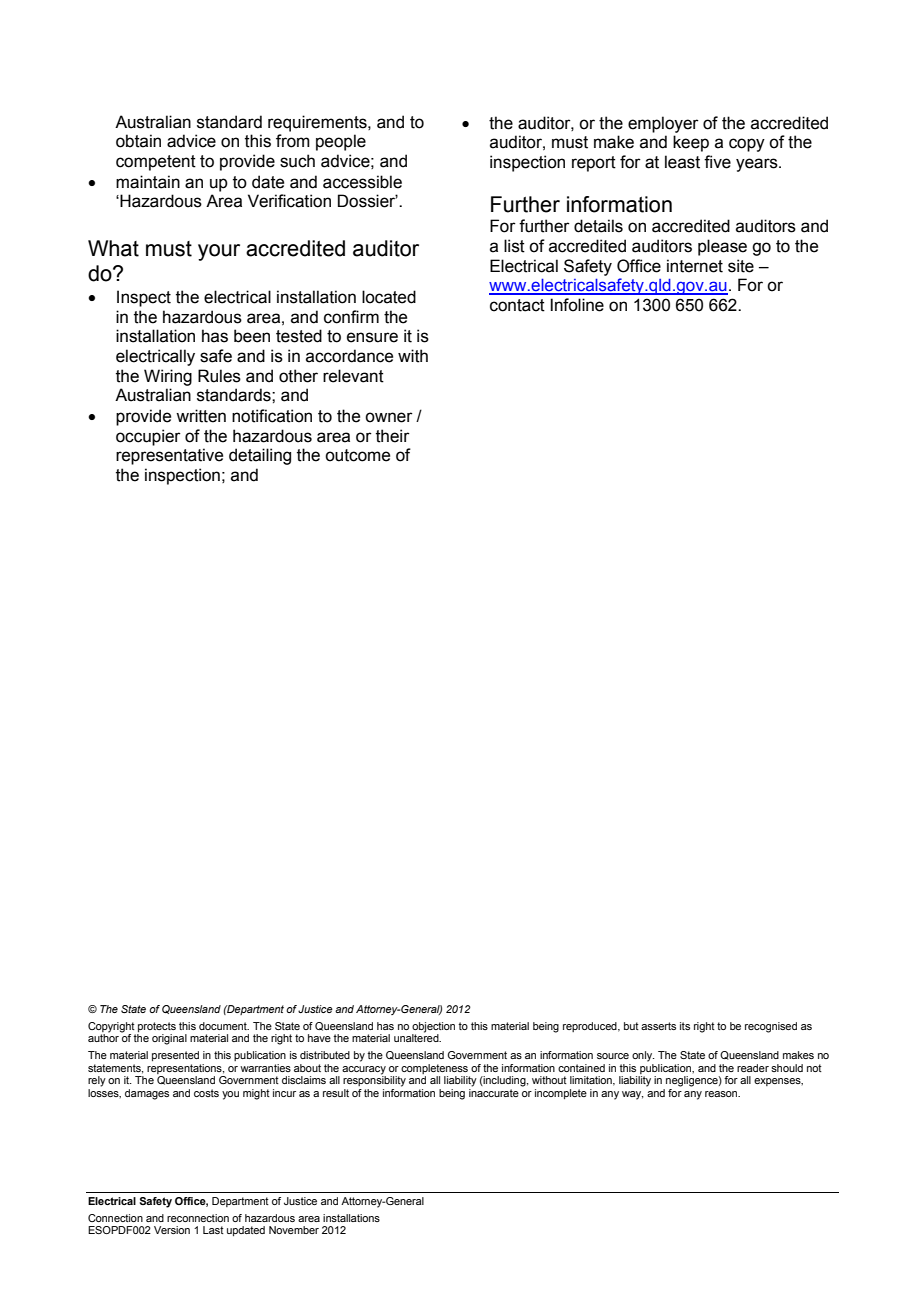  What do you see at coordinates (717, 162) in the screenshot?
I see `five` at bounding box center [717, 162].
